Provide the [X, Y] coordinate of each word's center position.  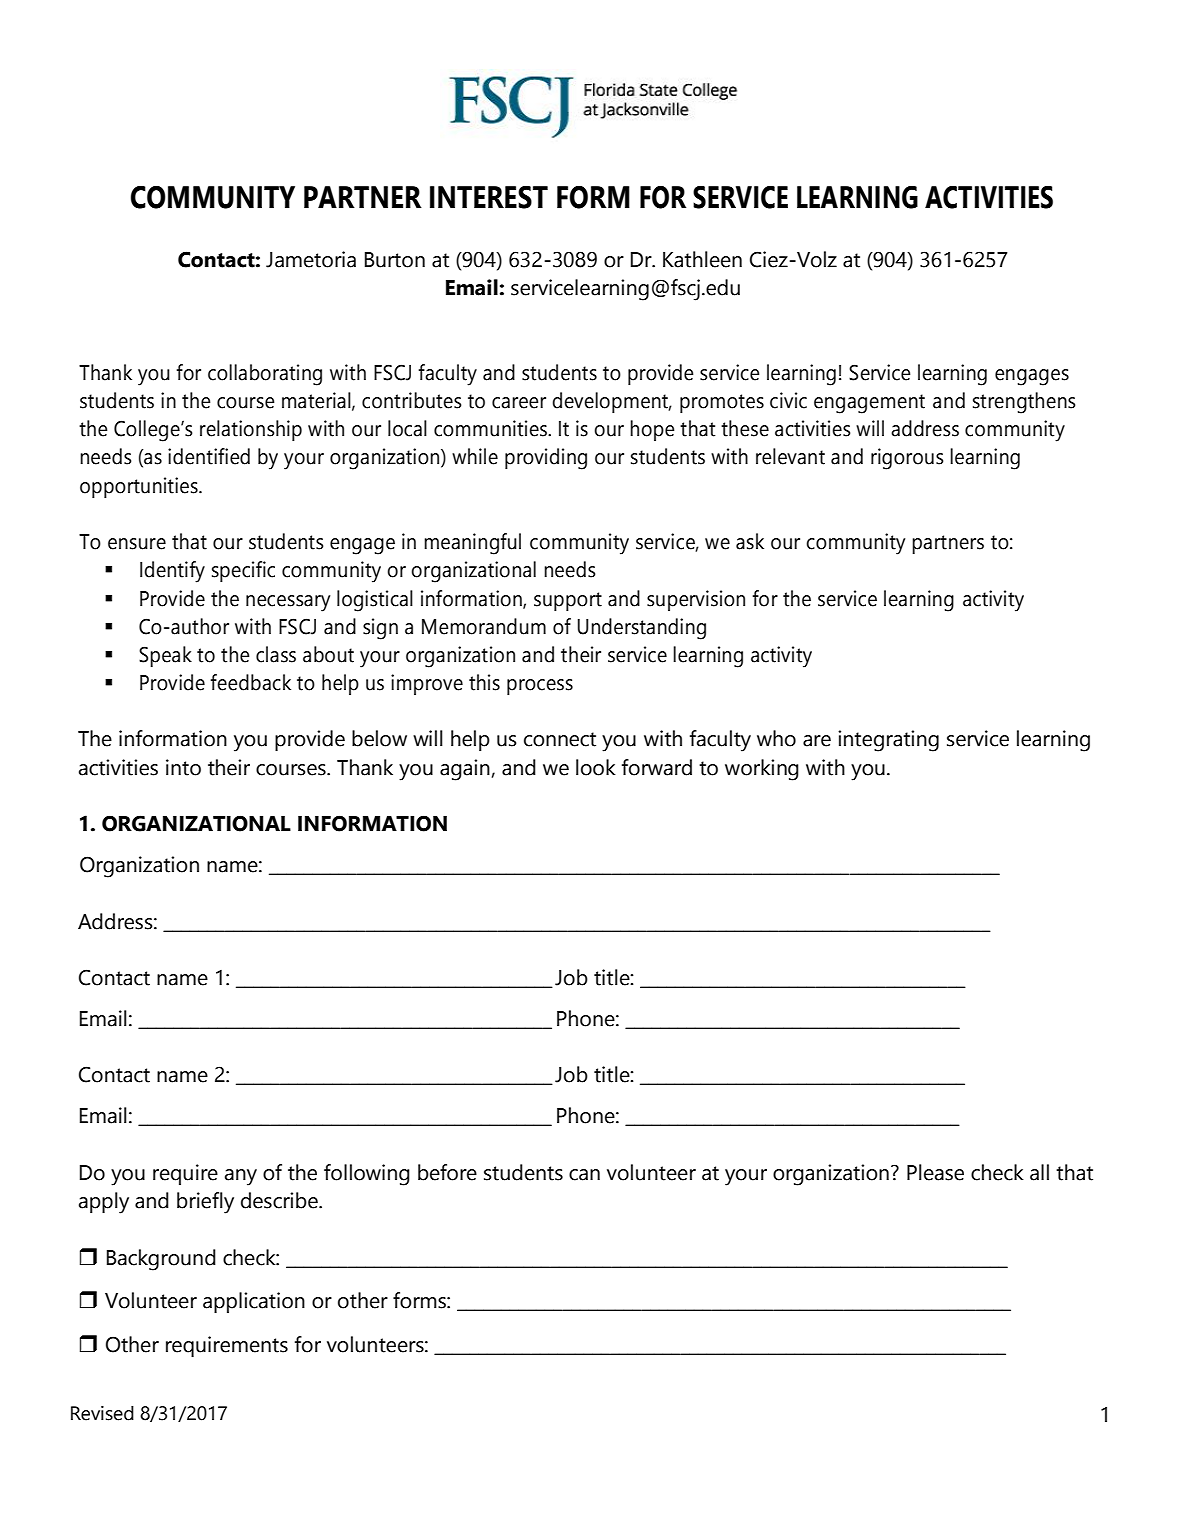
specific [243, 571]
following [367, 1175]
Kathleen [702, 259]
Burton [395, 260]
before [447, 1172]
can [584, 1175]
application [254, 1302]
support [568, 601]
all [1039, 1172]
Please [935, 1172]
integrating [888, 741]
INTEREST [489, 197]
